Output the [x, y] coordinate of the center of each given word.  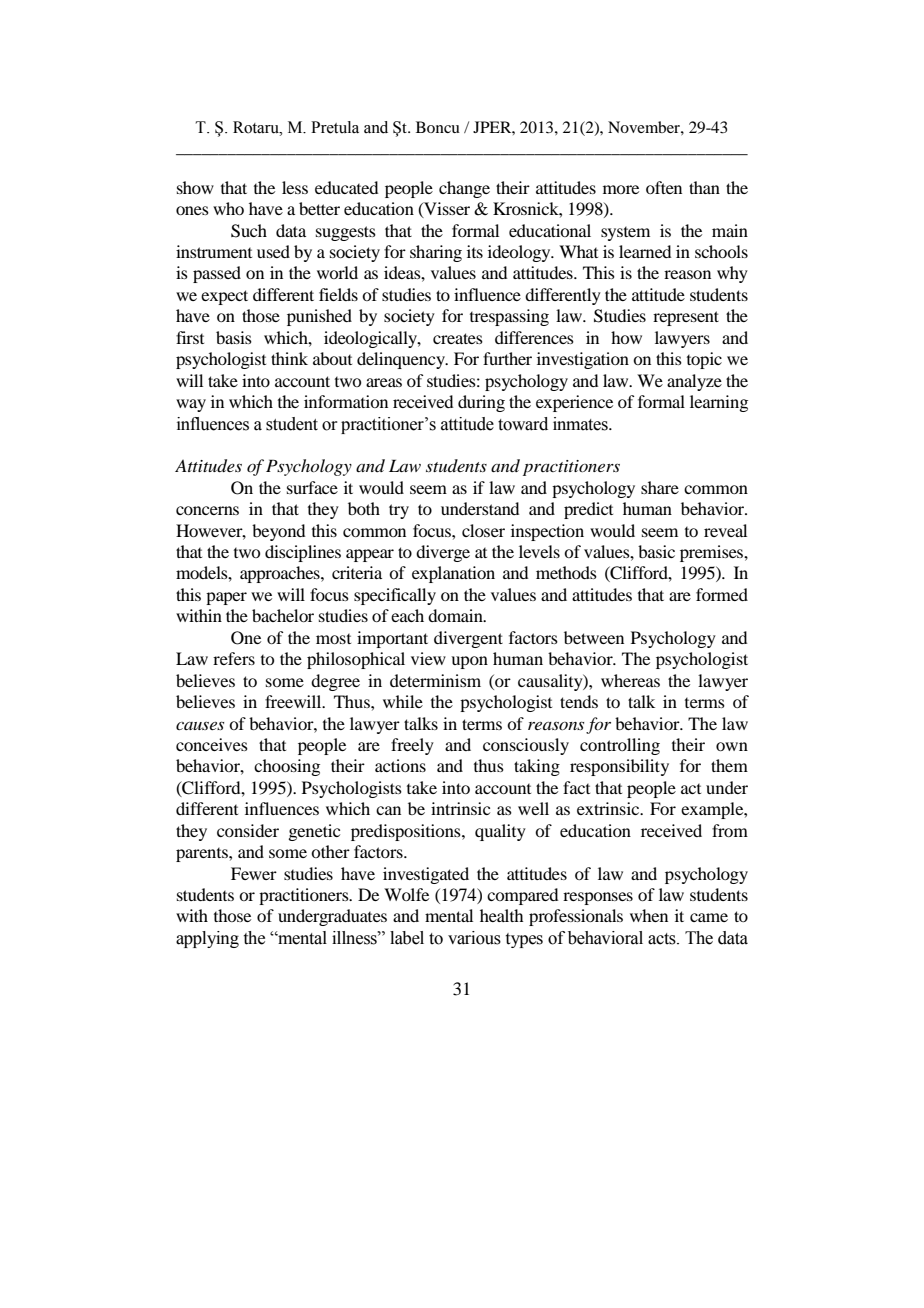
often [664, 187]
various [474, 938]
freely [412, 746]
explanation [453, 574]
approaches [281, 574]
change [464, 189]
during [481, 403]
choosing [287, 767]
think [289, 358]
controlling [620, 746]
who [228, 208]
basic [656, 551]
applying [207, 939]
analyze [694, 382]
